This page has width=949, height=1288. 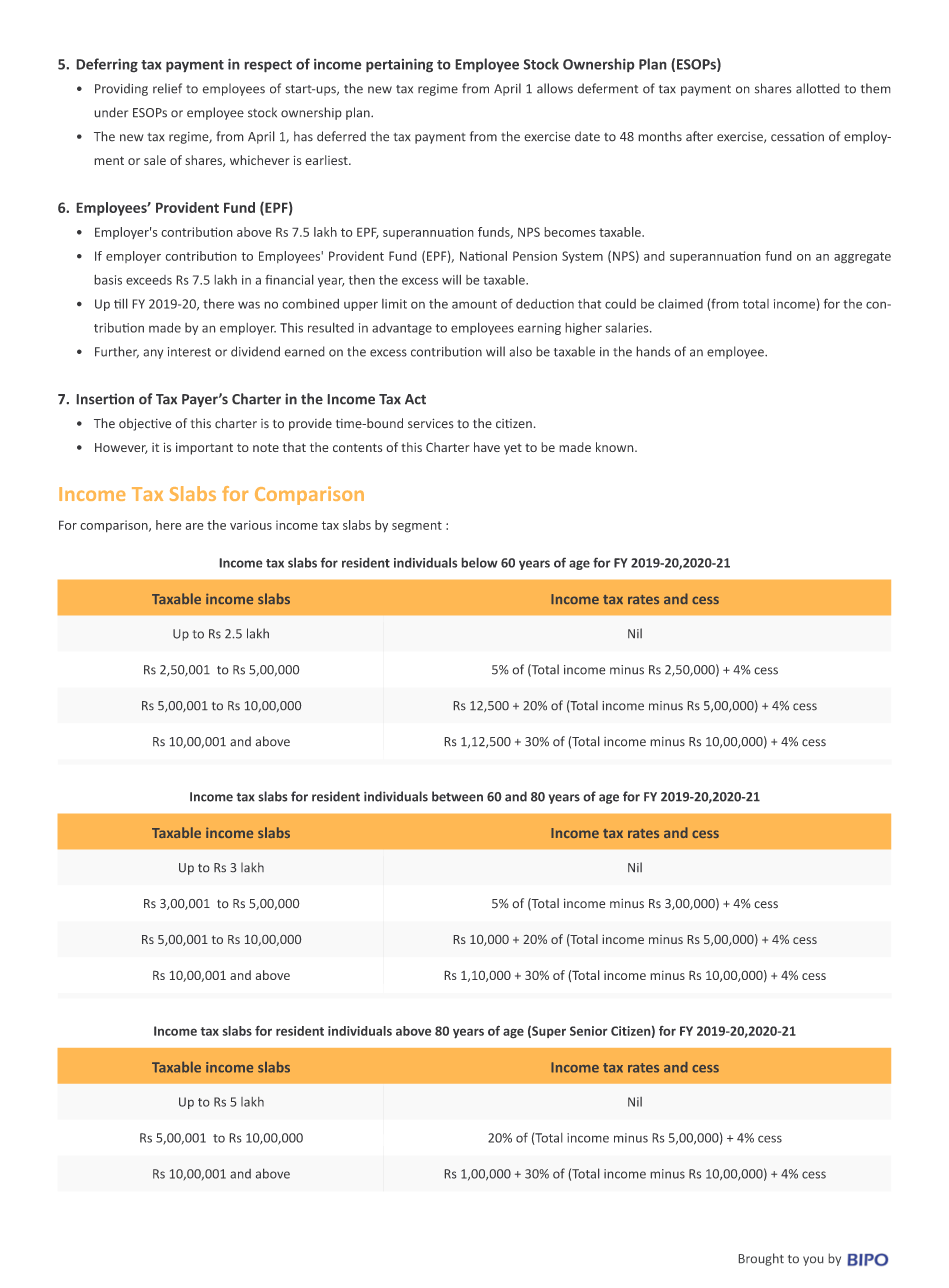 What do you see at coordinates (555, 88) in the page?
I see `allows` at bounding box center [555, 88].
